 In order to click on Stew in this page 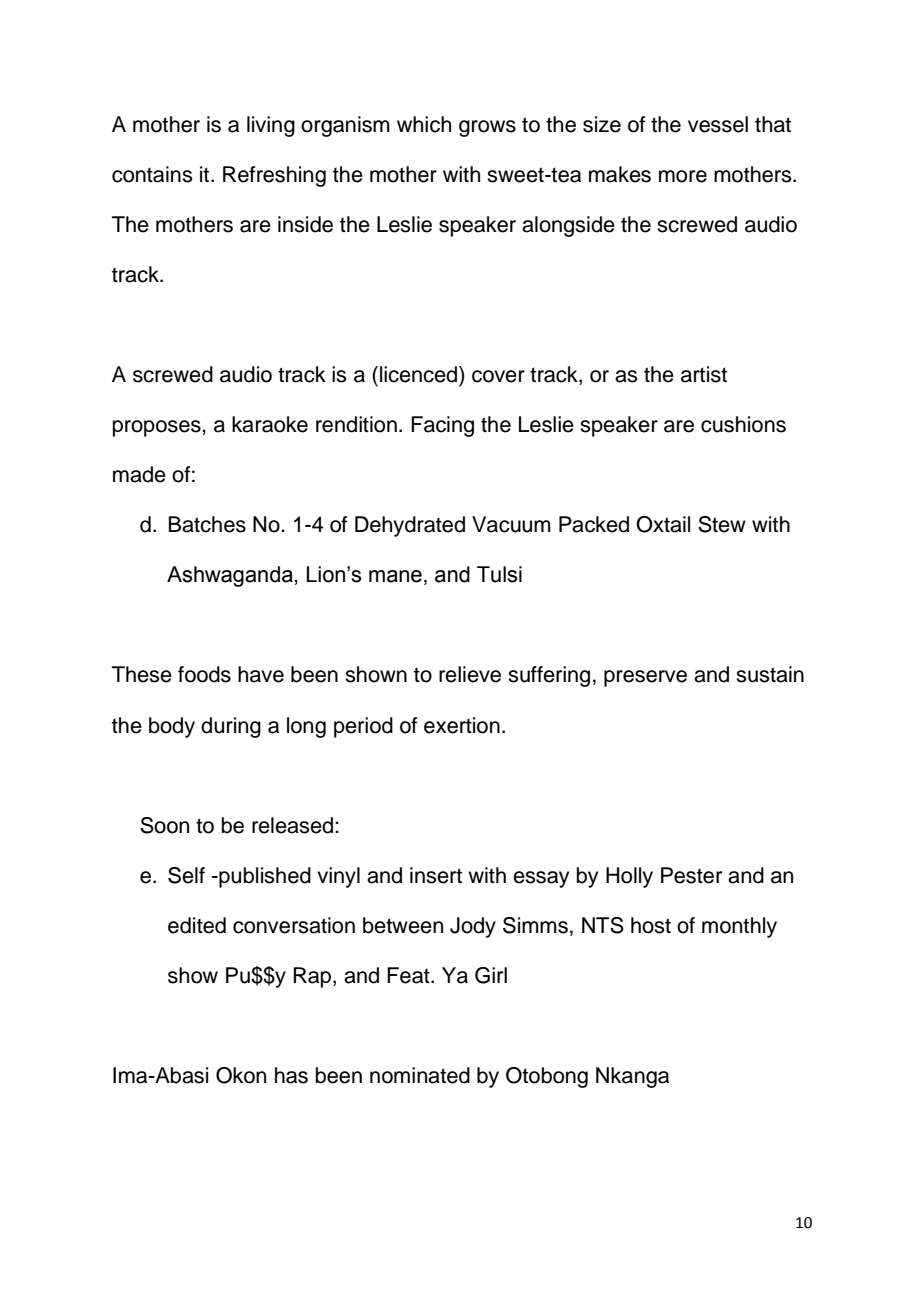, I will do `click(722, 524)`.
